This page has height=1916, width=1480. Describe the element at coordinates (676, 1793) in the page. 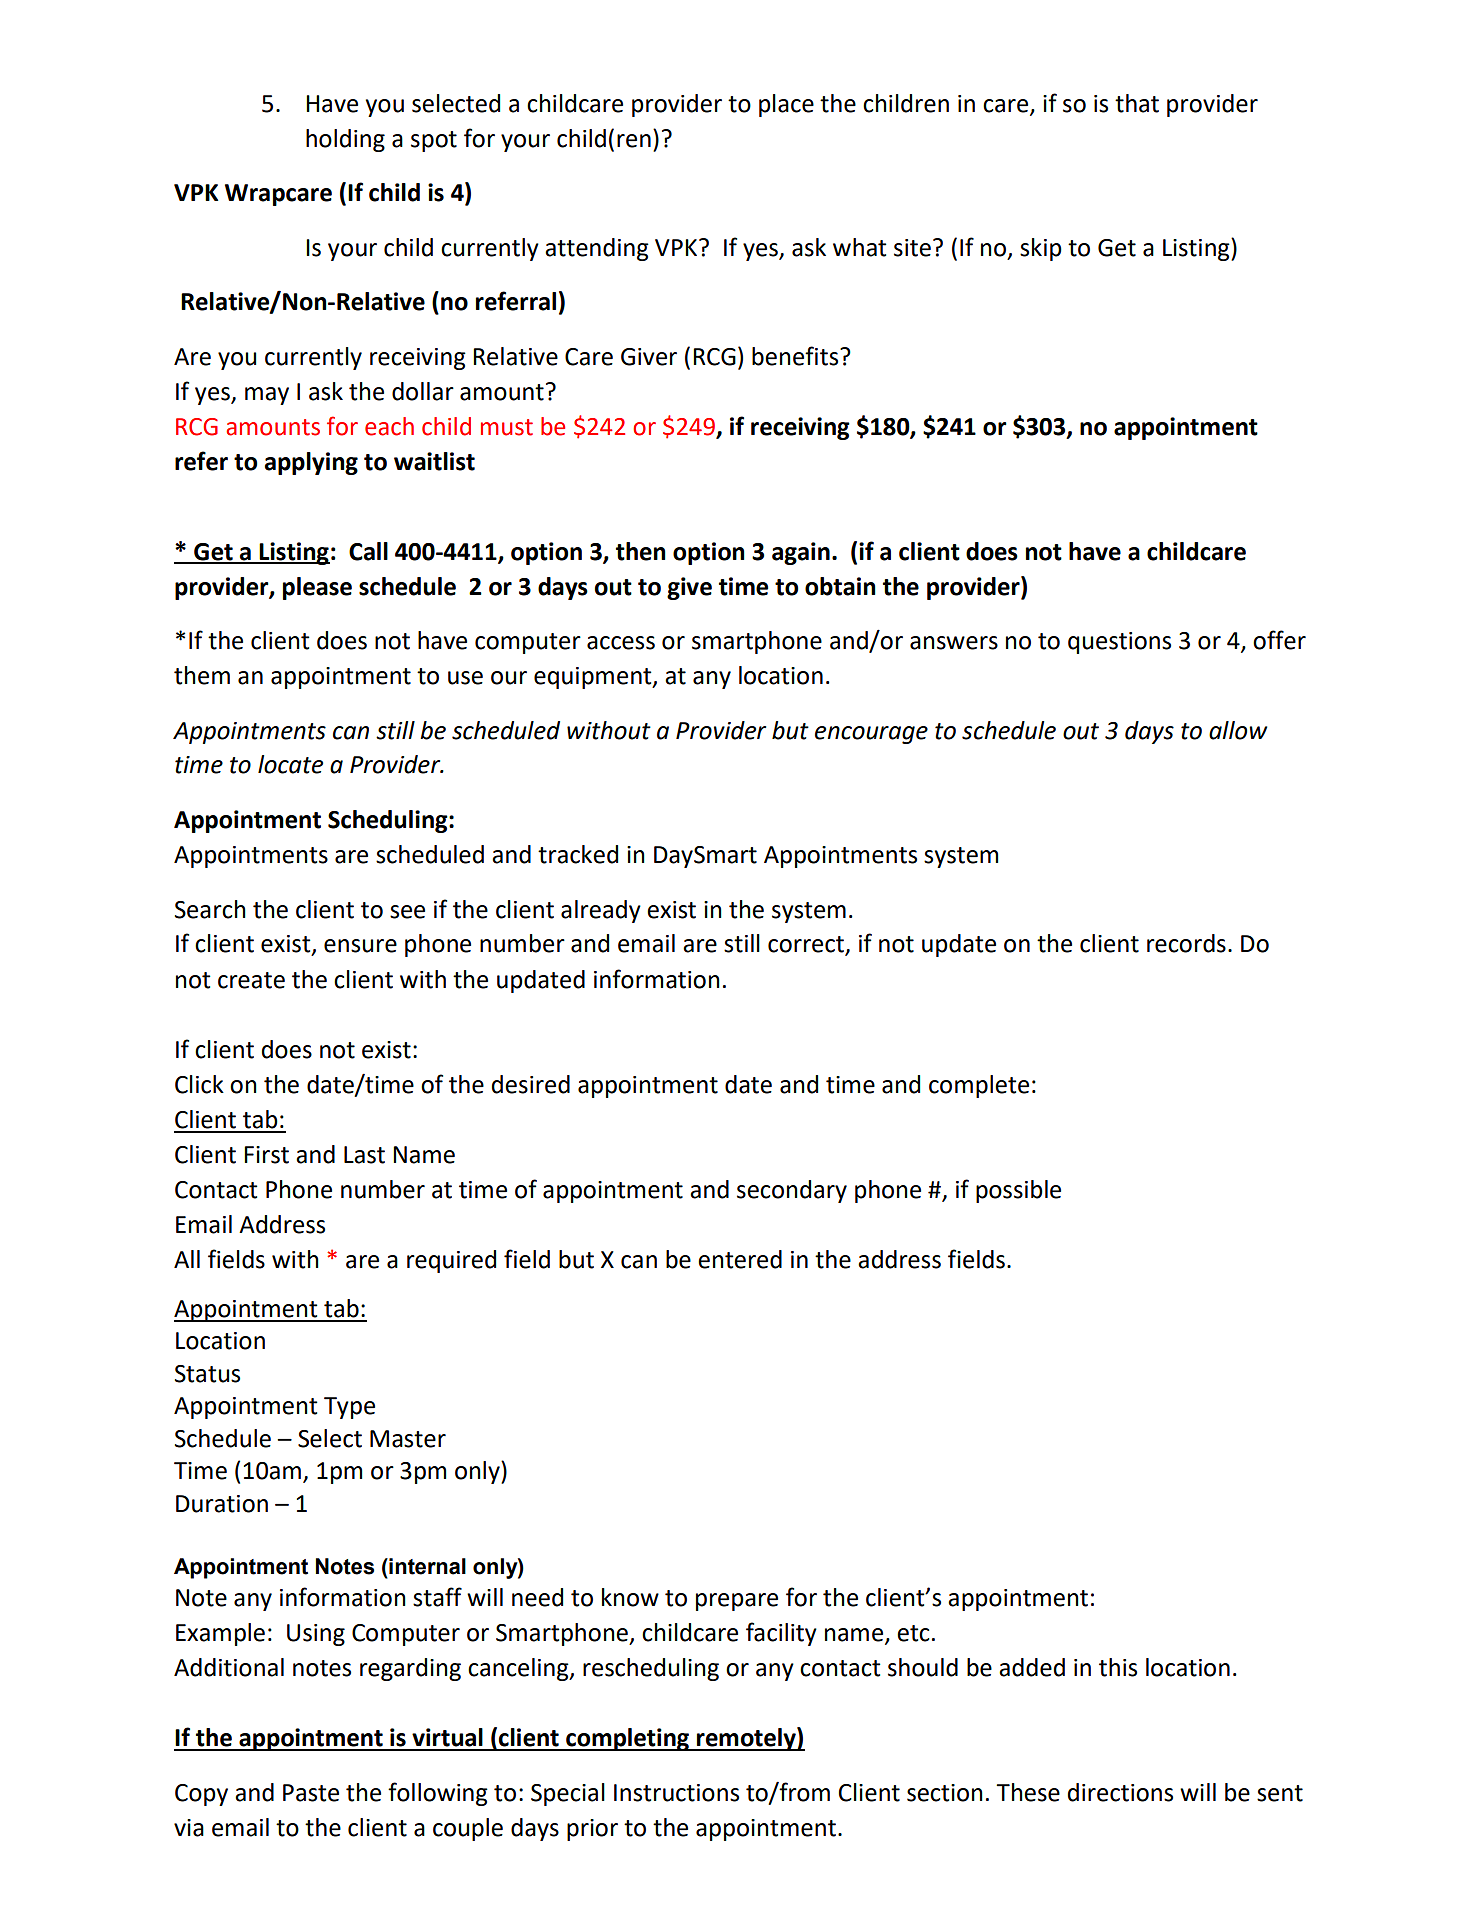

I see `Instructions` at that location.
